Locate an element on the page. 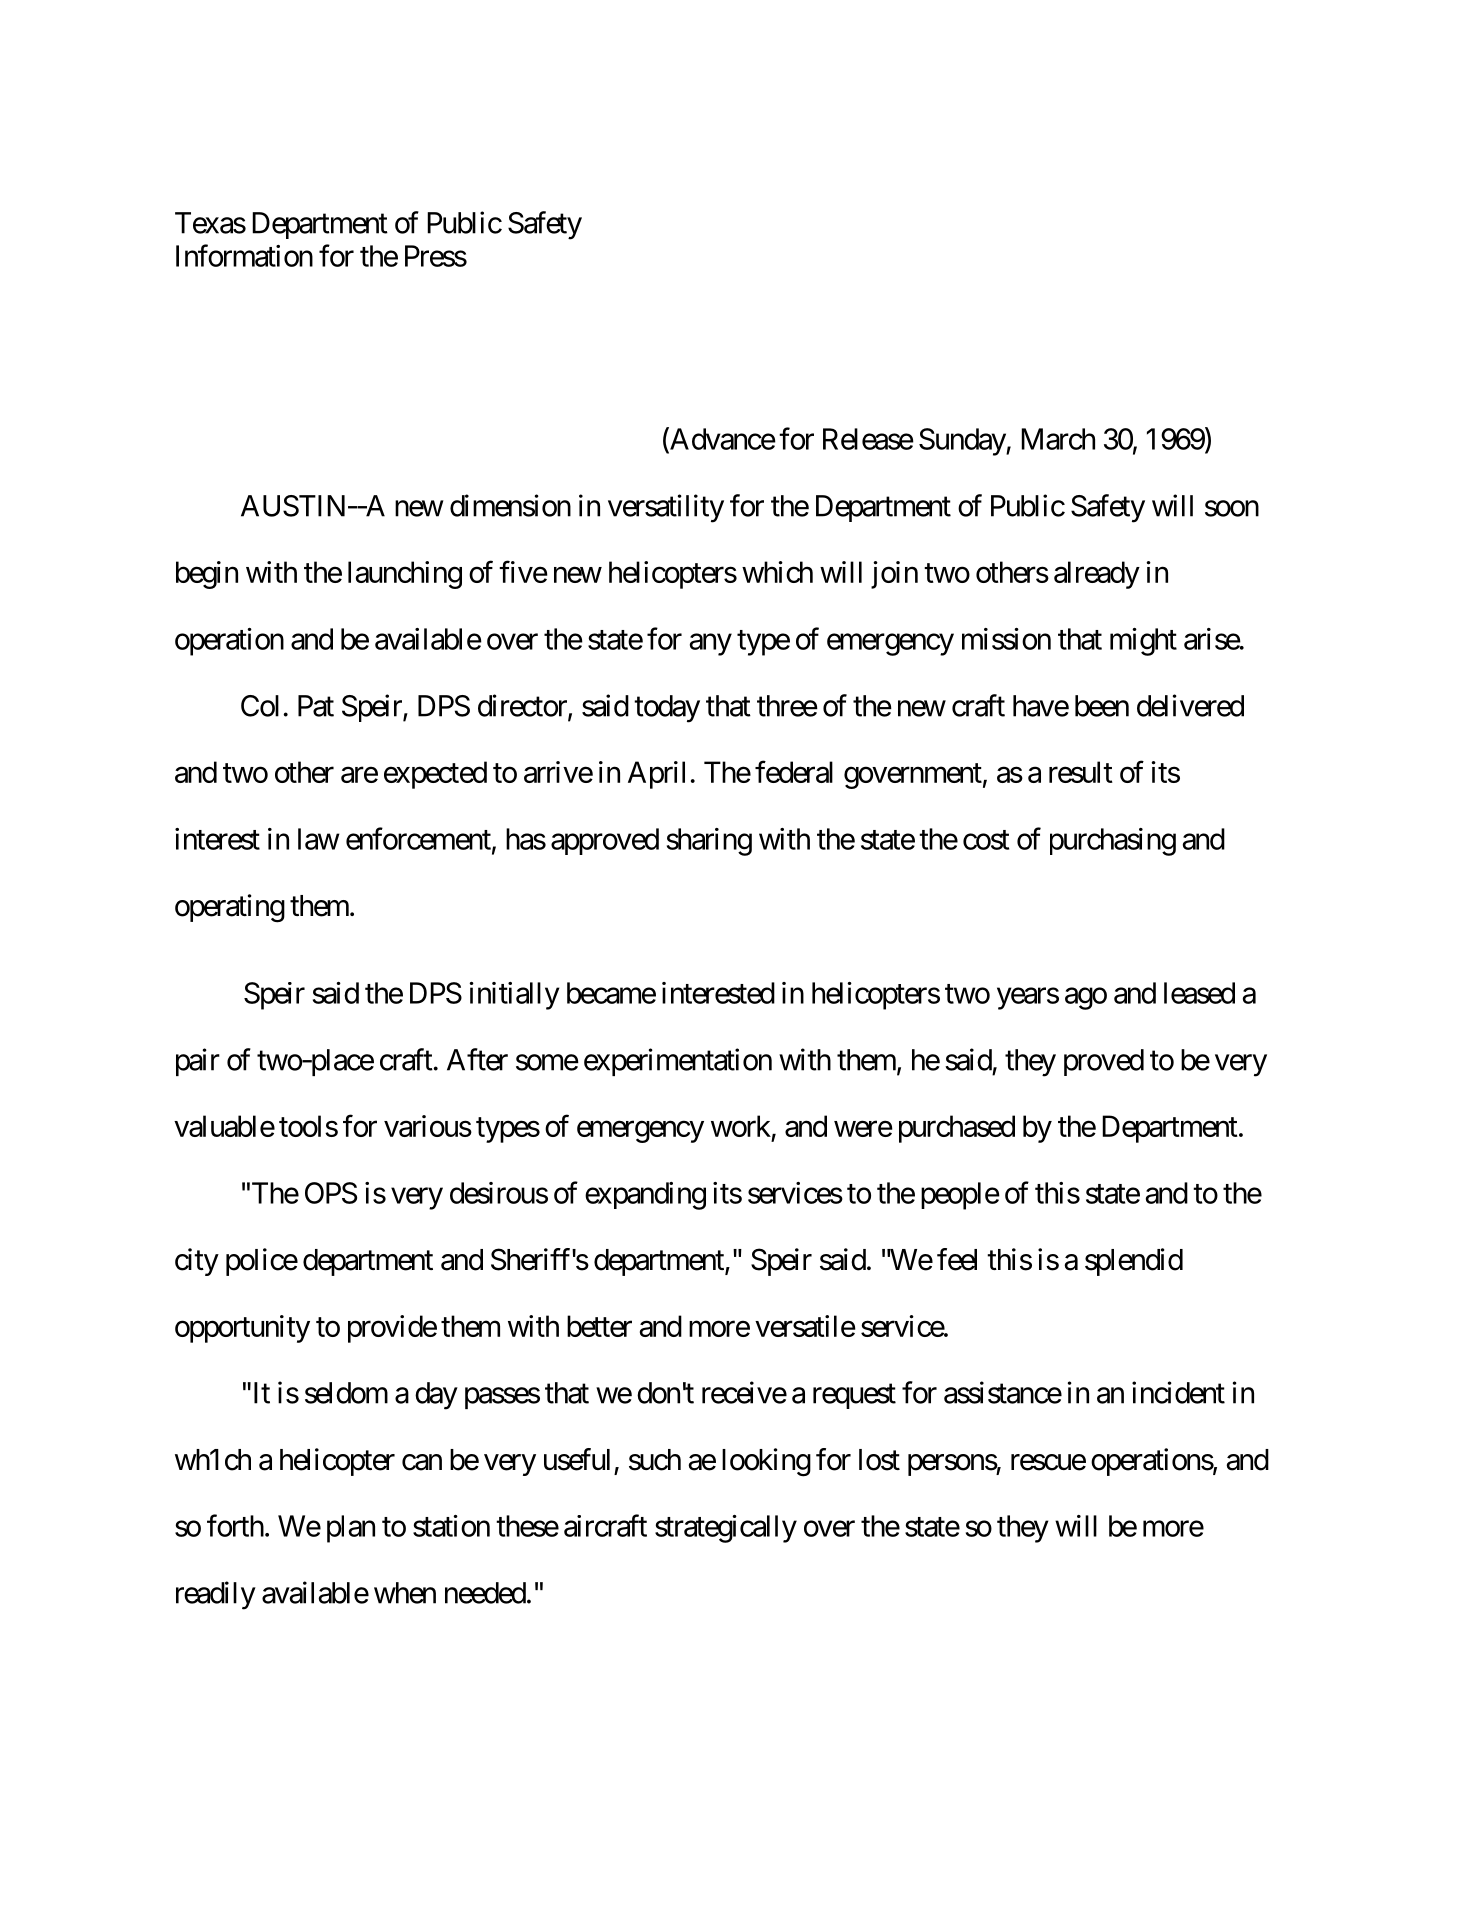 Image resolution: width=1477 pixels, height=1912 pixels. experimentation is located at coordinates (678, 1062).
